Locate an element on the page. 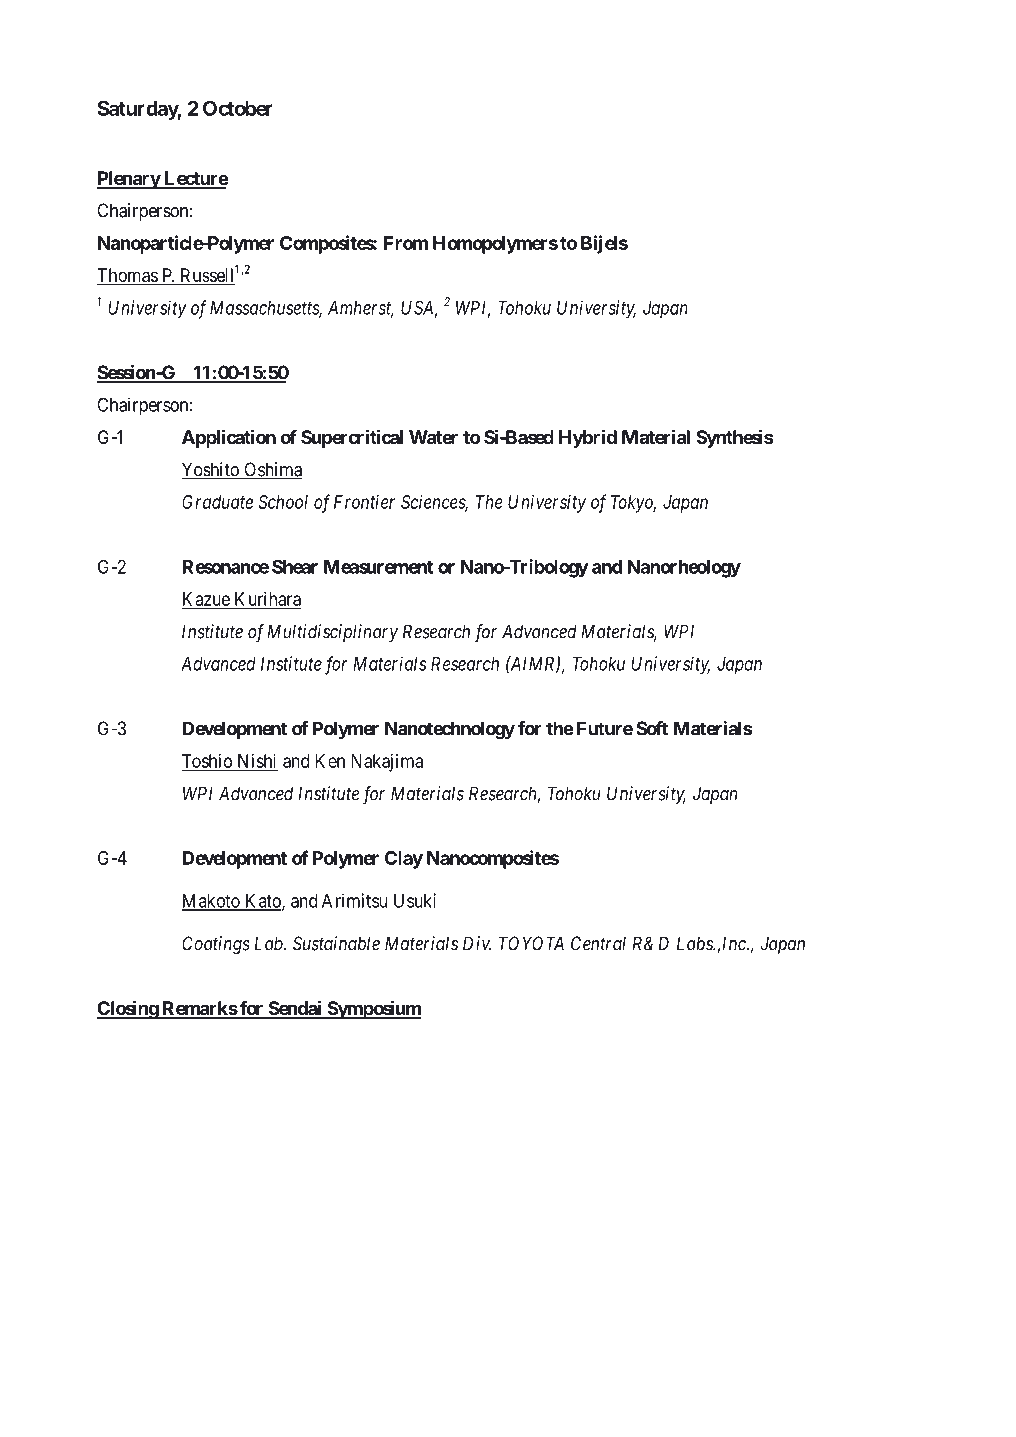 This page has height=1437, width=1016. Measurement is located at coordinates (378, 567).
